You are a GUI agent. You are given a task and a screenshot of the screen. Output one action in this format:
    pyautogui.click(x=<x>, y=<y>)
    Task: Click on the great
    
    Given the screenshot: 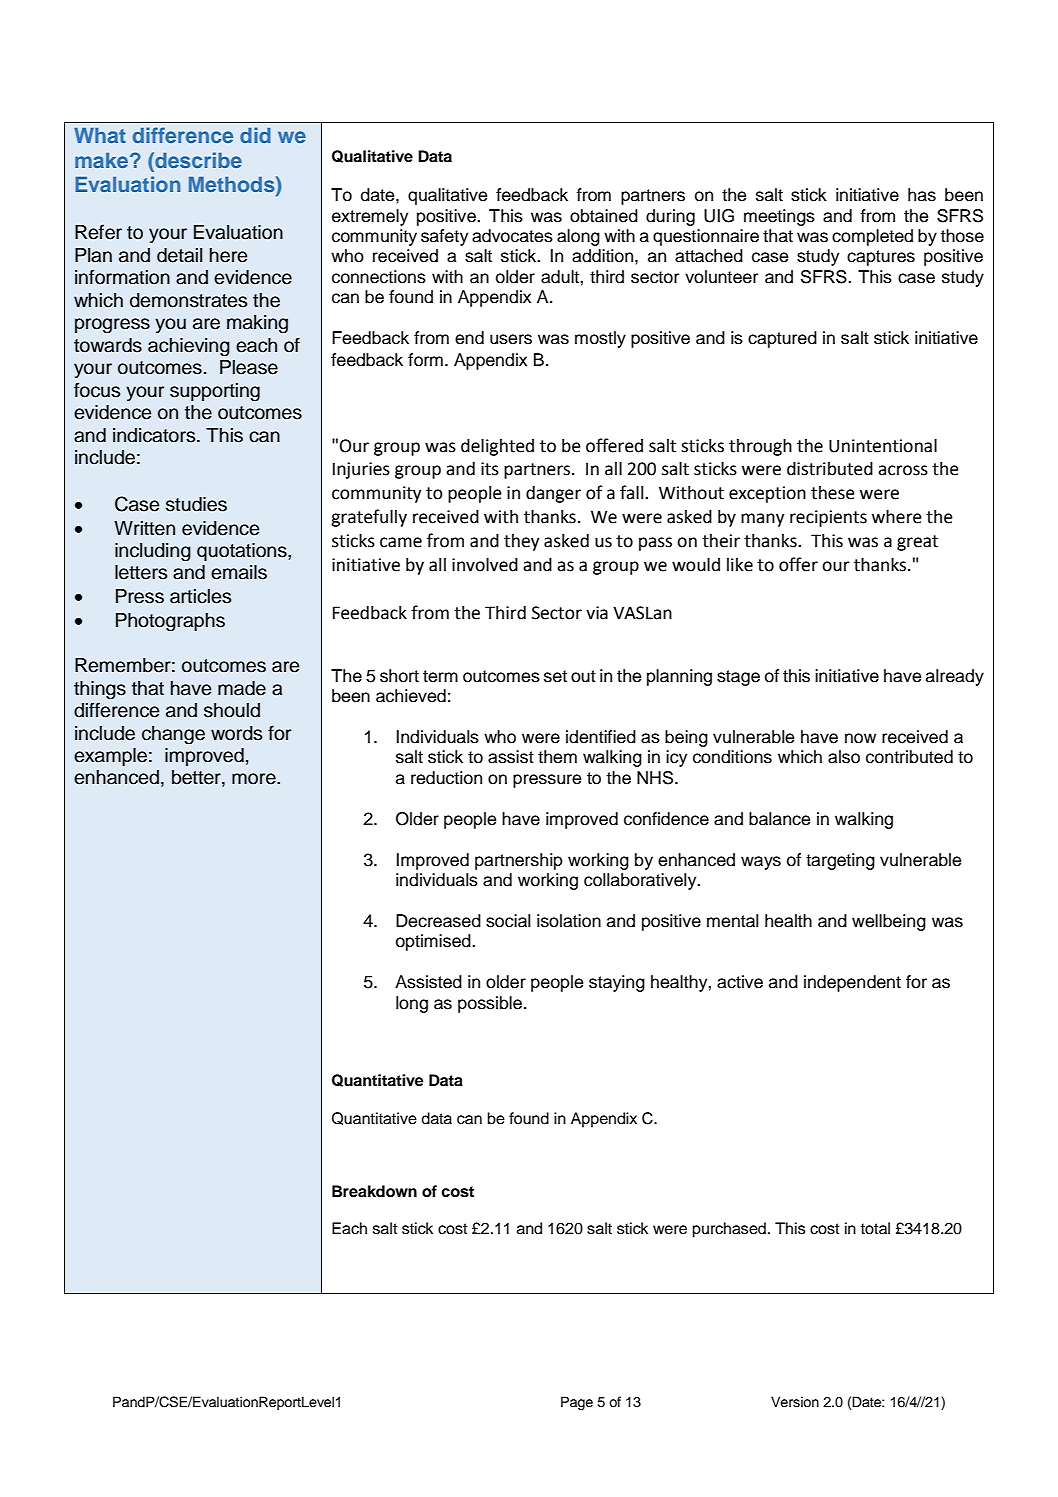 What is the action you would take?
    pyautogui.click(x=917, y=543)
